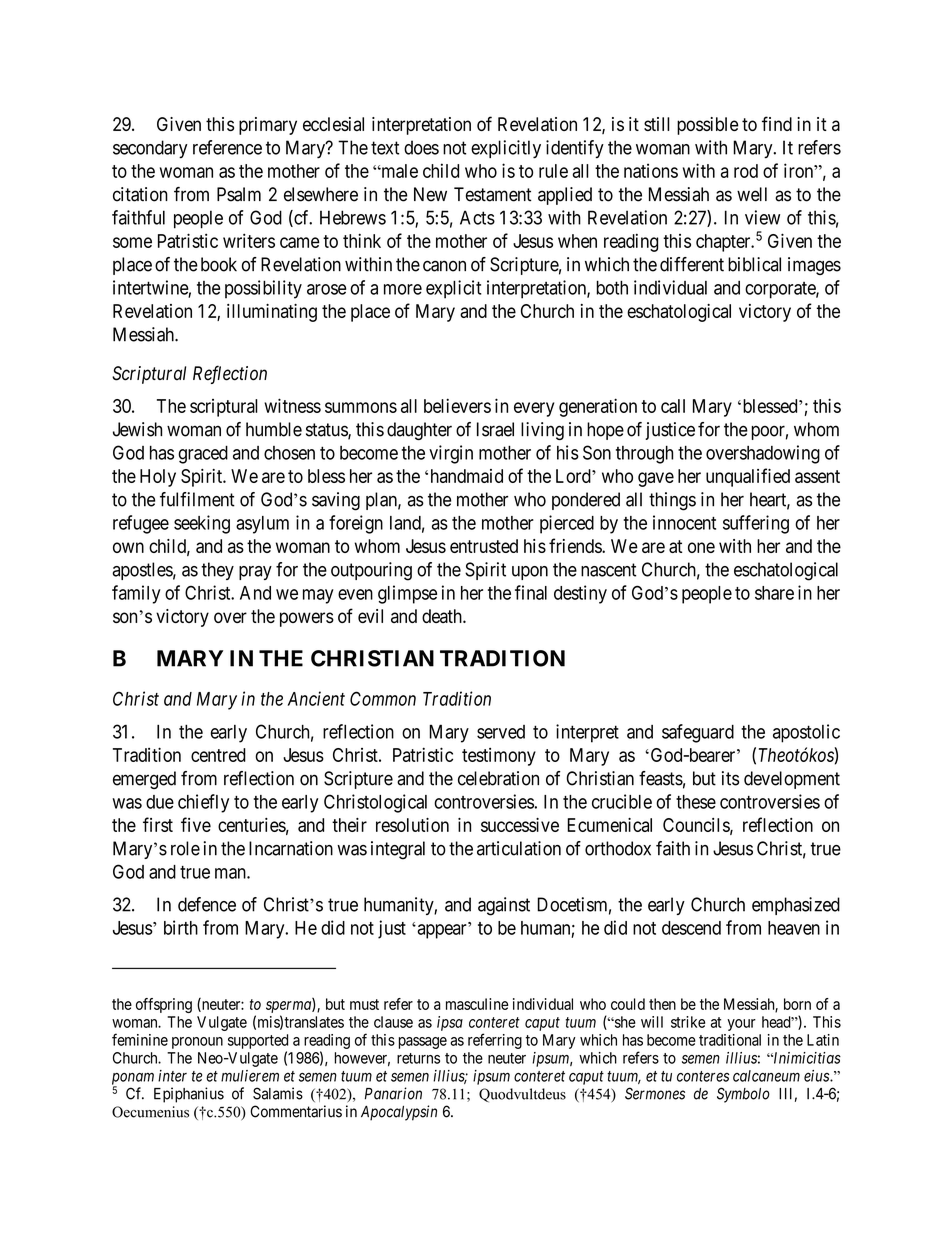 The height and width of the document is (1233, 952). I want to click on pronoun, so click(197, 1043).
